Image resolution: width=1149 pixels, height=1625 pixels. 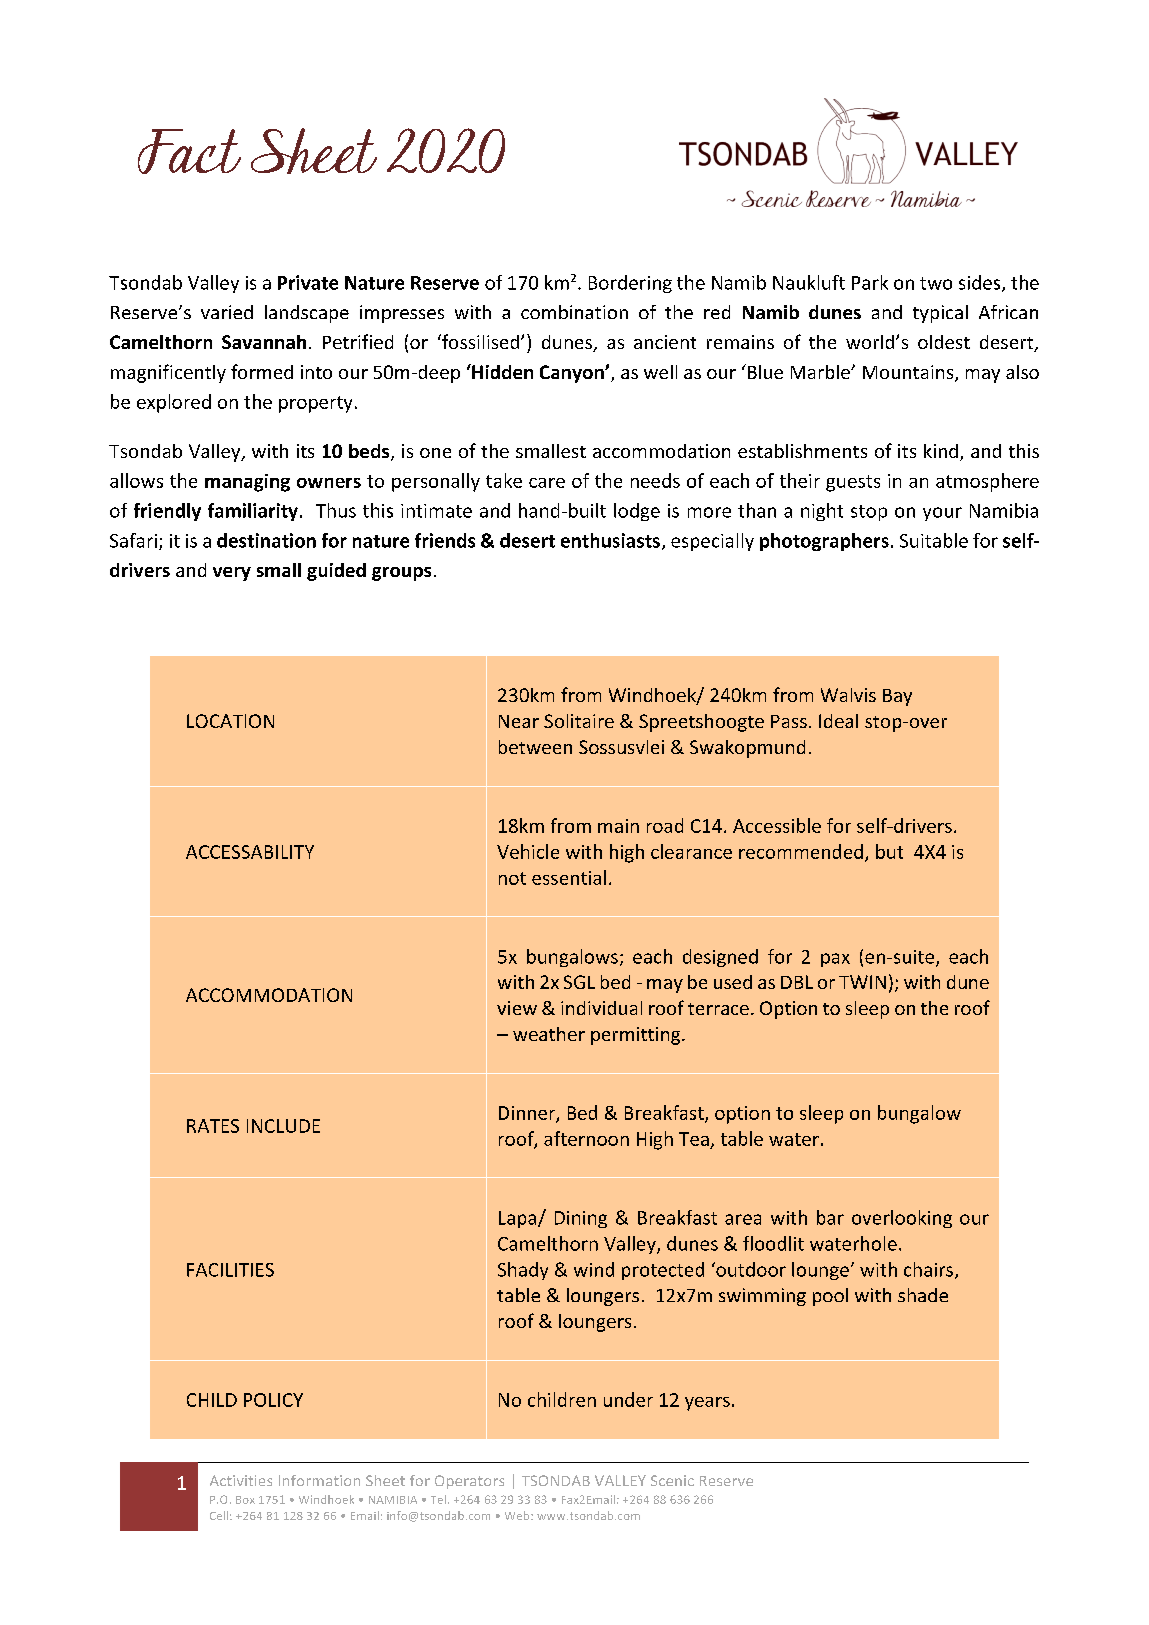 What do you see at coordinates (586, 1138) in the screenshot?
I see `afternoon` at bounding box center [586, 1138].
